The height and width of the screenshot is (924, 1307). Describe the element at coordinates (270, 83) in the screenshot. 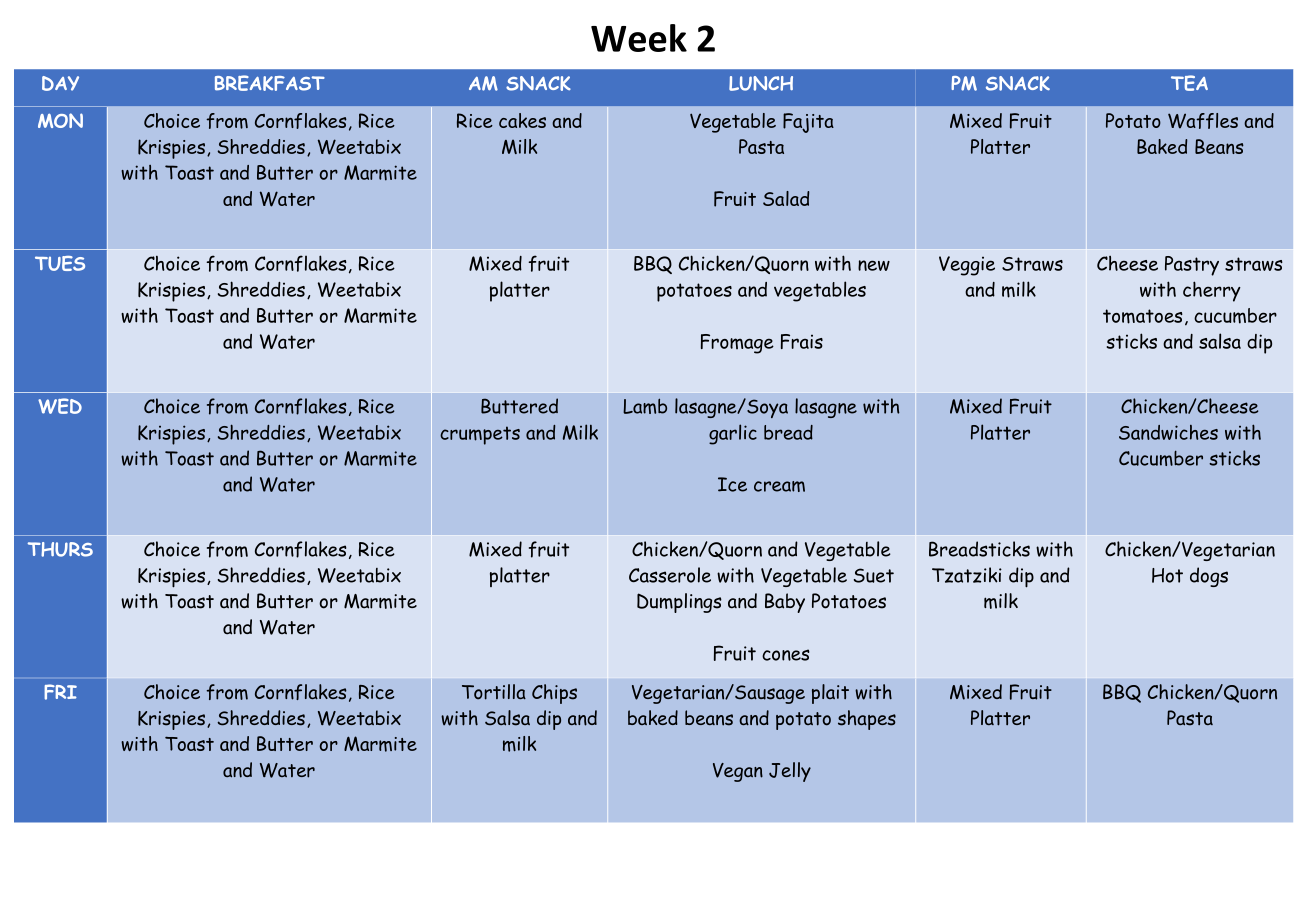

I see `BREAKFAST` at that location.
